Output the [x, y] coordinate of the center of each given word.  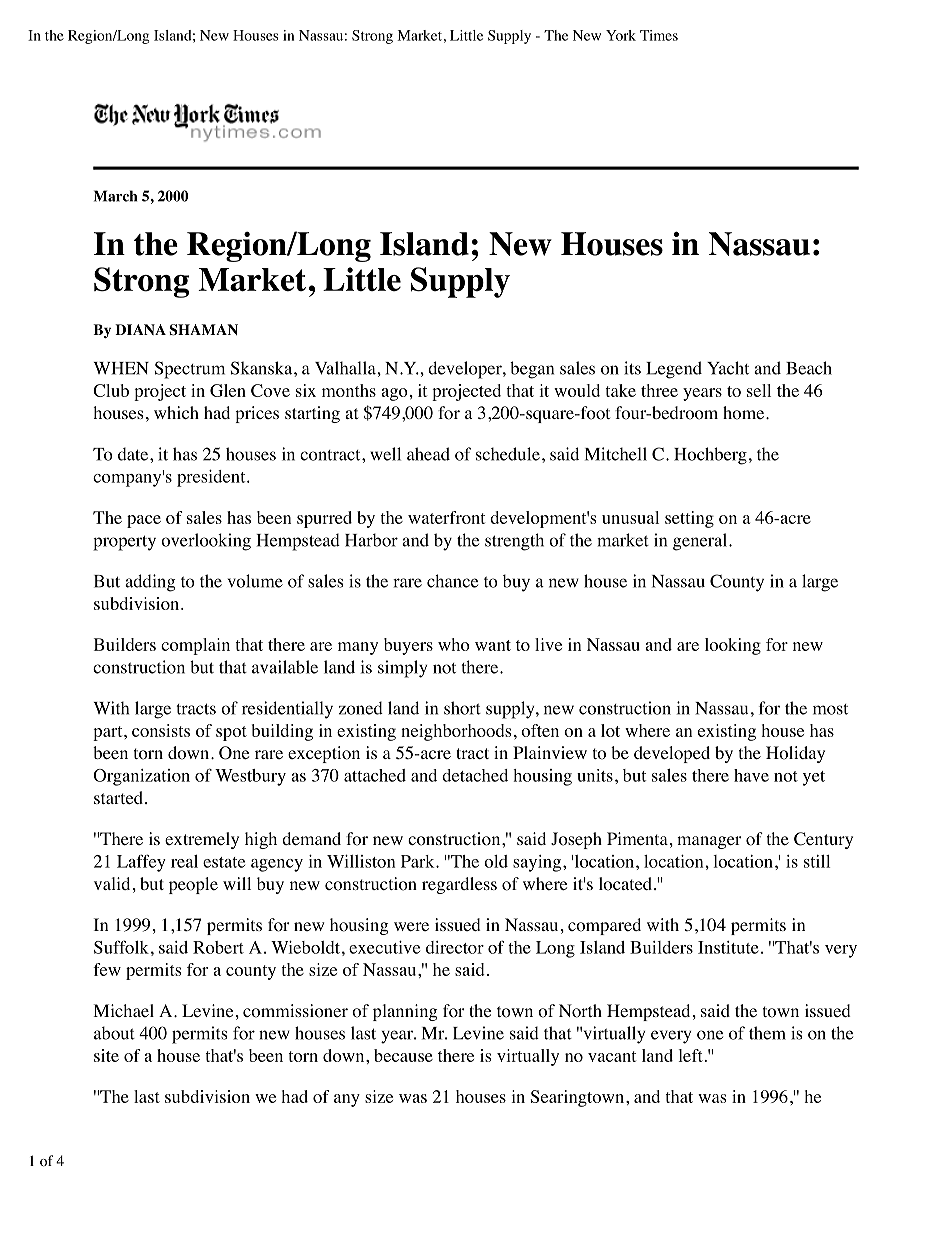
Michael [123, 1010]
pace [144, 521]
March [115, 196]
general [701, 542]
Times [659, 35]
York [621, 35]
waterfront [446, 517]
